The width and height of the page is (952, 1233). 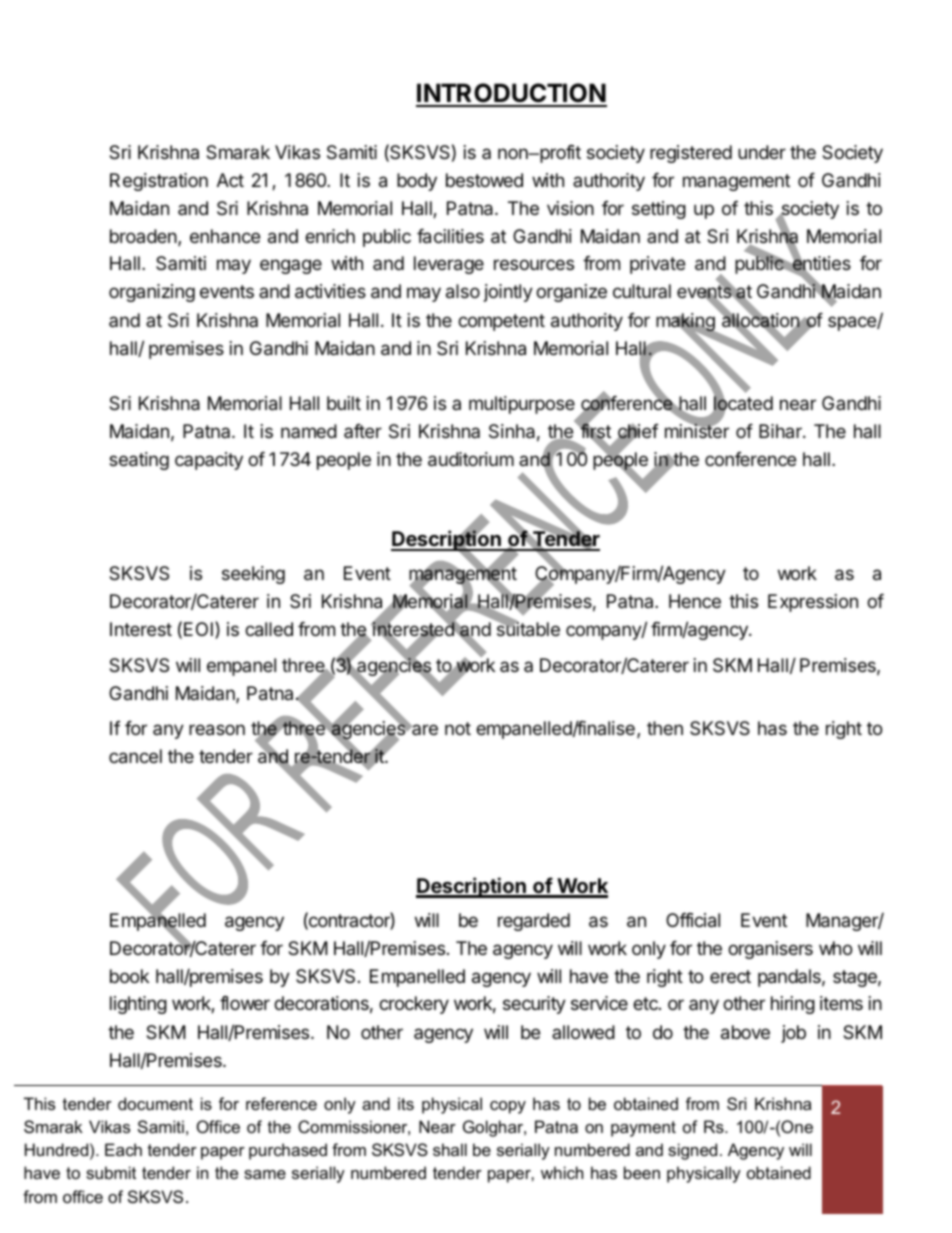 I want to click on called, so click(x=269, y=629).
